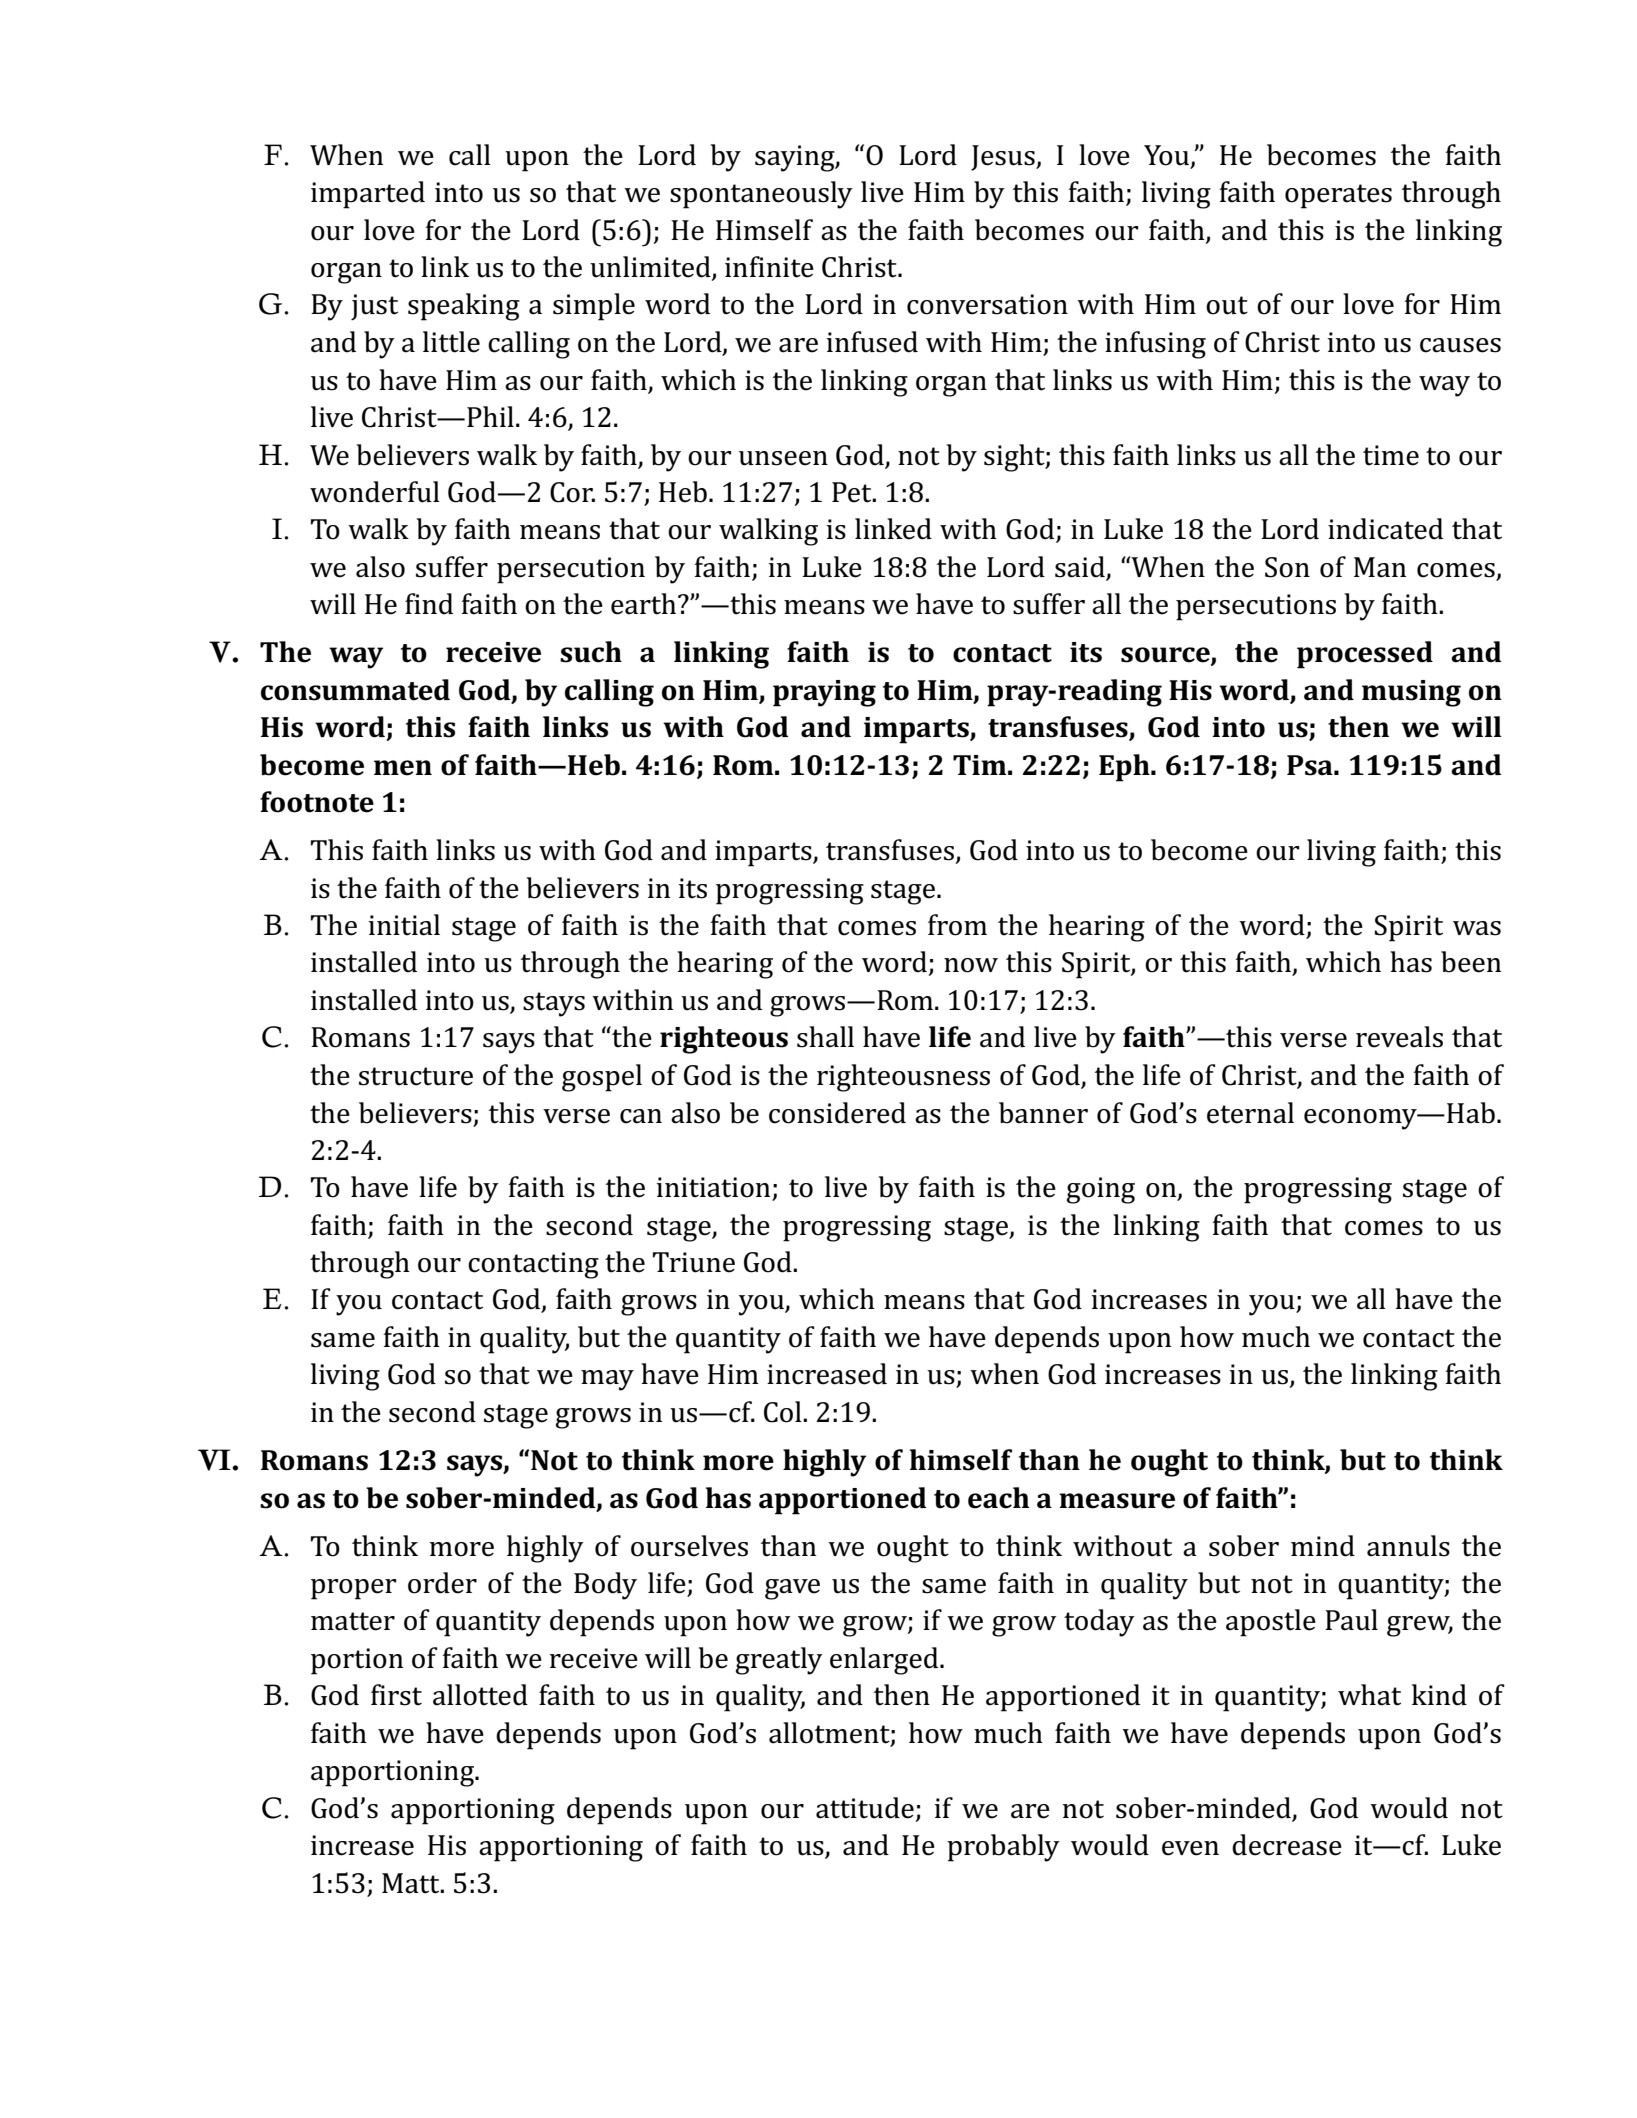  Describe the element at coordinates (607, 1380) in the screenshot. I see `may` at that location.
